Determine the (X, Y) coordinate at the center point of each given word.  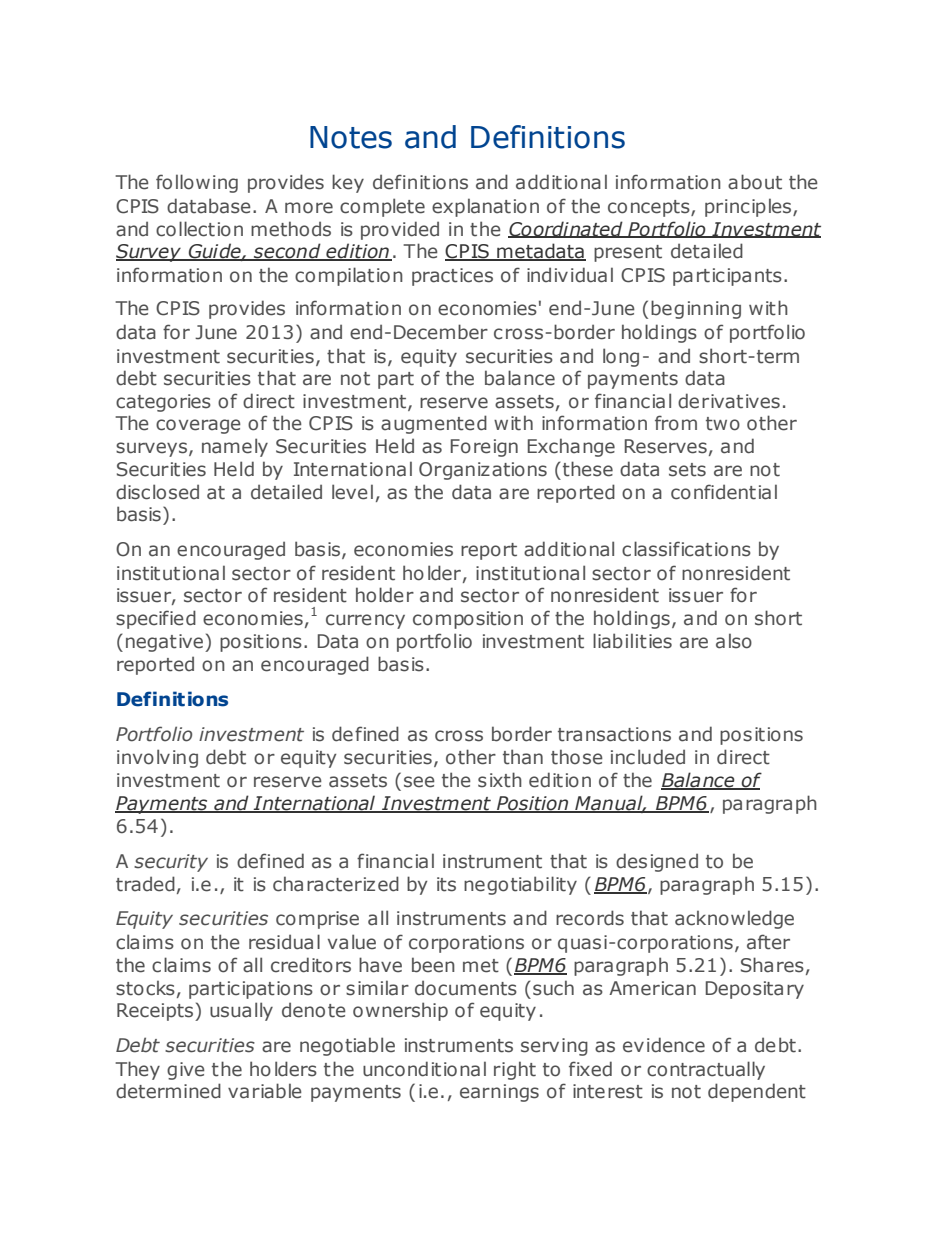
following (197, 183)
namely (235, 447)
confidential (724, 492)
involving (157, 758)
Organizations (483, 471)
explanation (485, 207)
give (186, 1071)
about (755, 182)
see (419, 782)
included (648, 757)
